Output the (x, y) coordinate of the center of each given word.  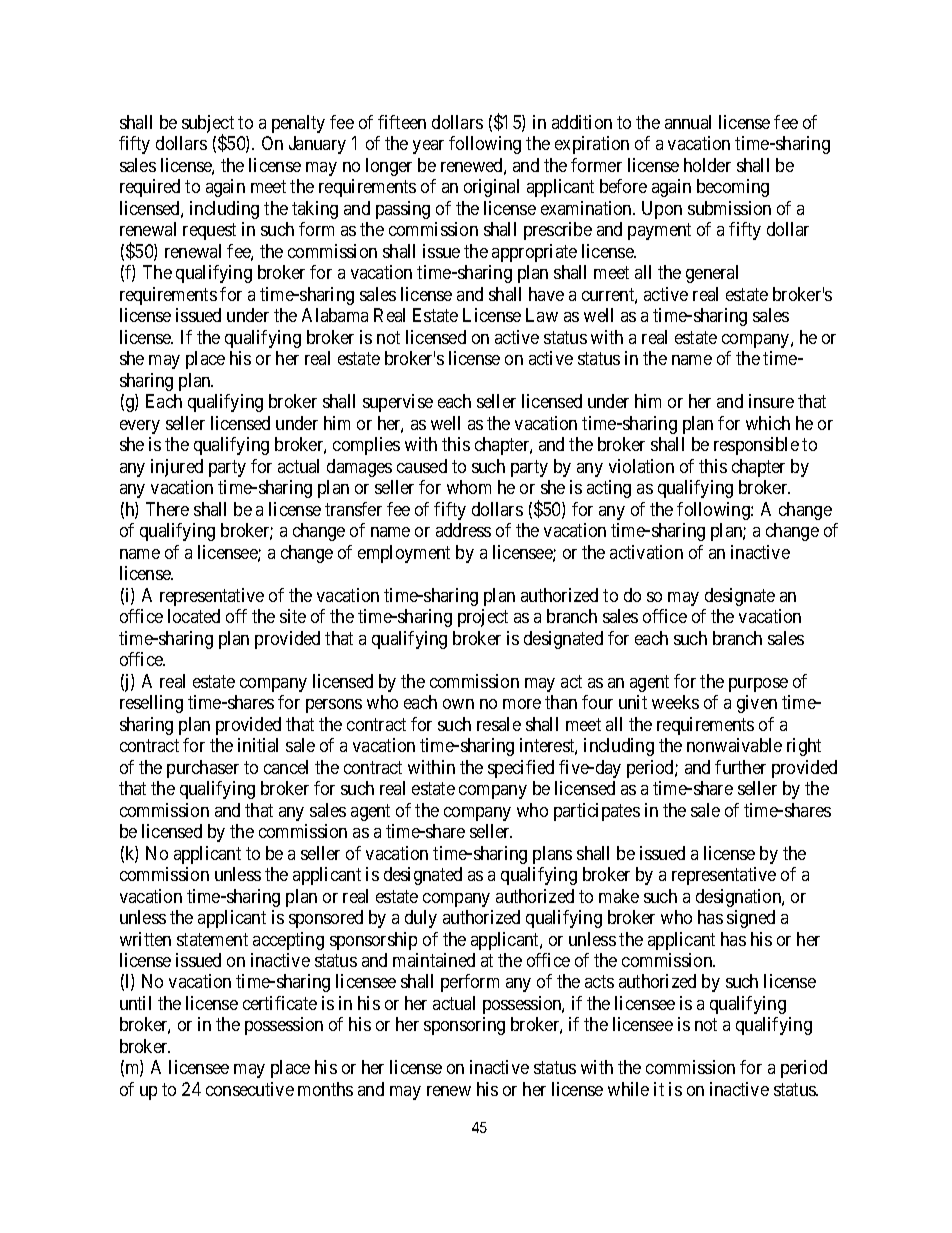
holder (707, 165)
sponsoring (464, 1026)
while (628, 1089)
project (483, 618)
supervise (398, 403)
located (194, 616)
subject (208, 125)
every (140, 427)
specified (521, 769)
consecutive (250, 1089)
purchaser (203, 769)
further (740, 767)
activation (646, 552)
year (428, 147)
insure (771, 401)
